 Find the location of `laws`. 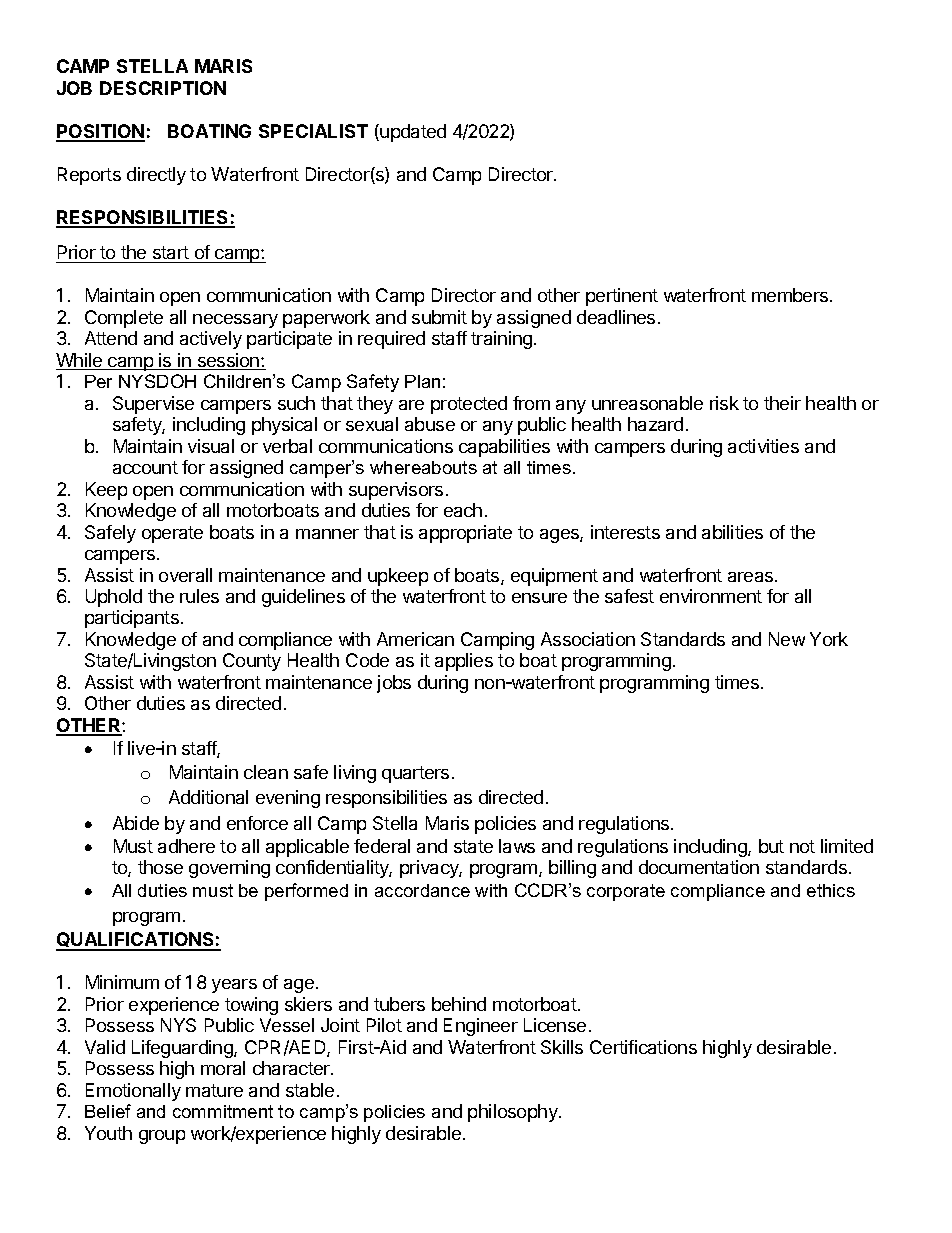

laws is located at coordinates (517, 846).
